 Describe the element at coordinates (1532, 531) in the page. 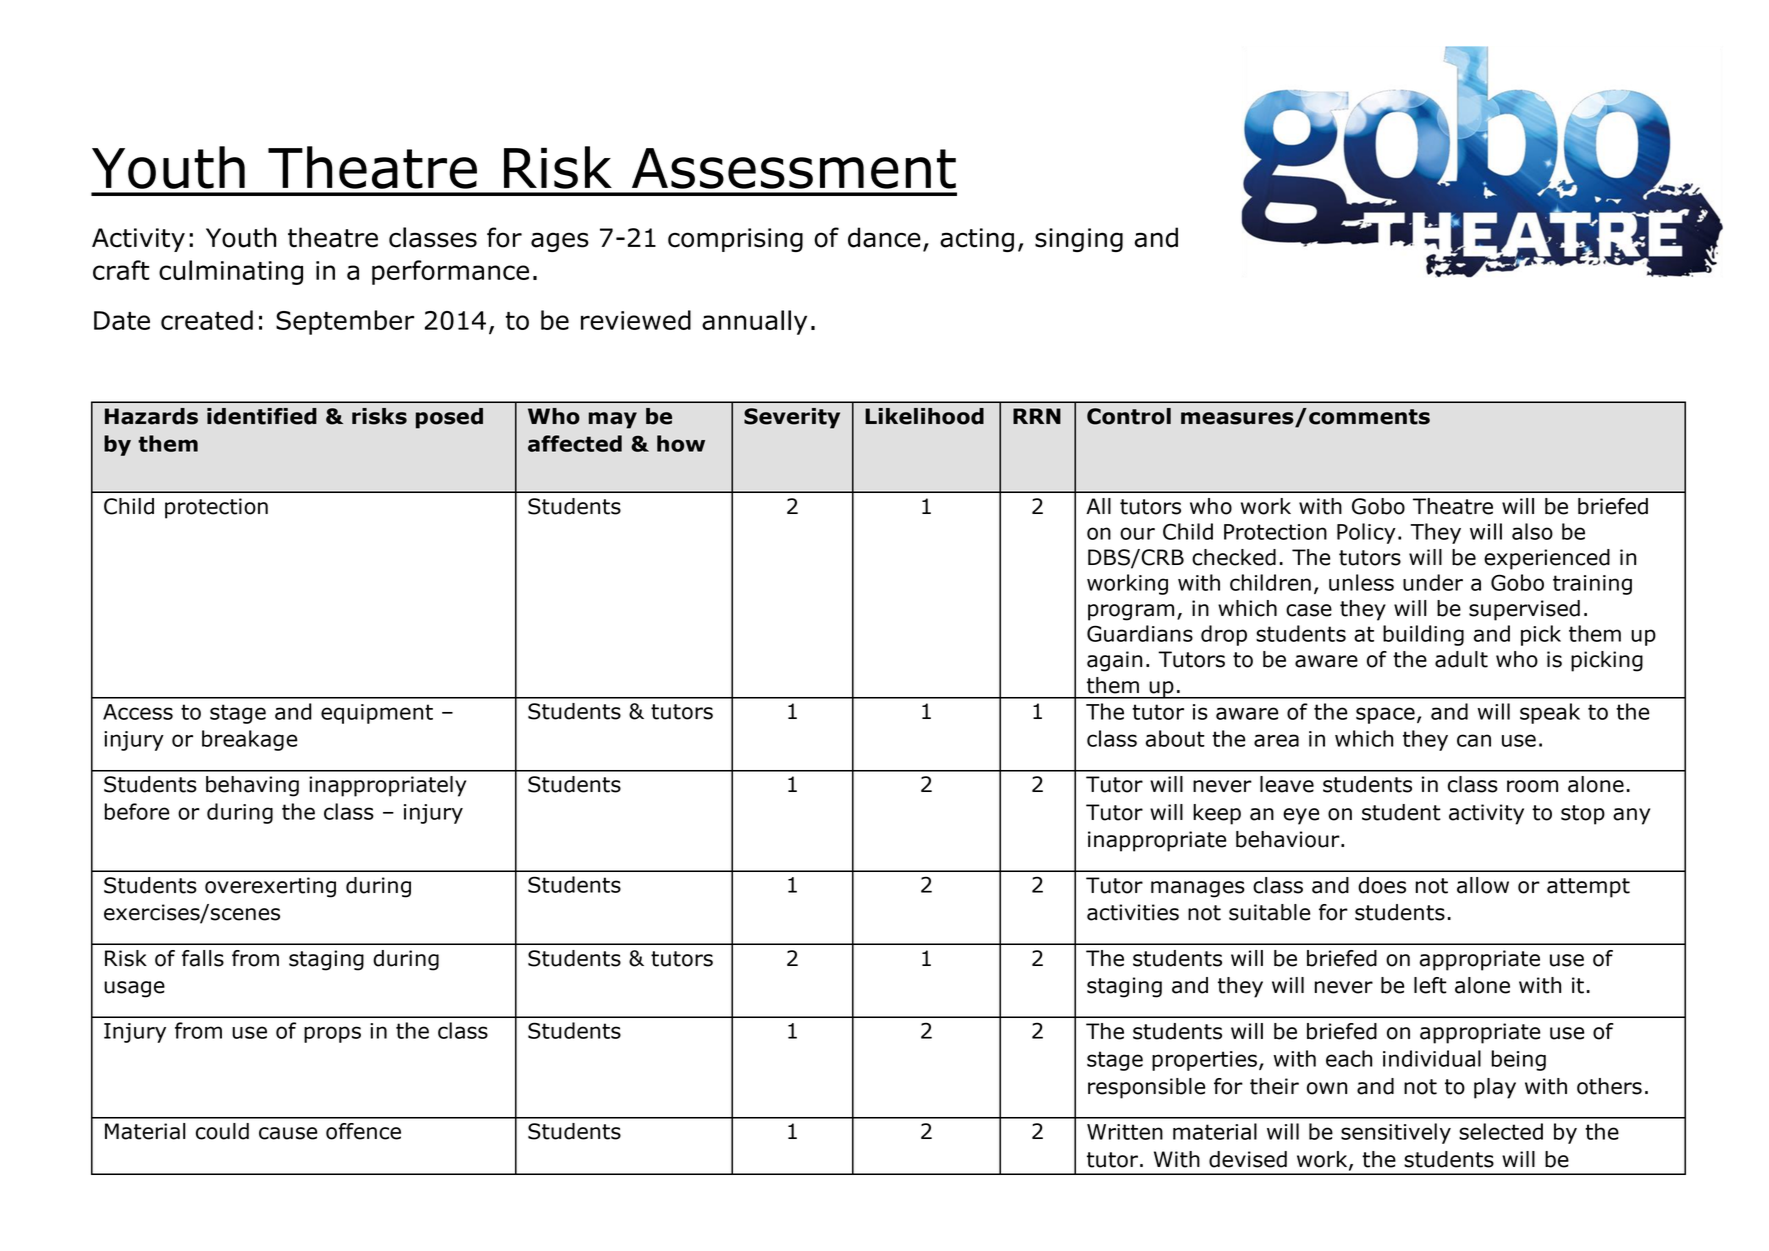

I see `also` at that location.
